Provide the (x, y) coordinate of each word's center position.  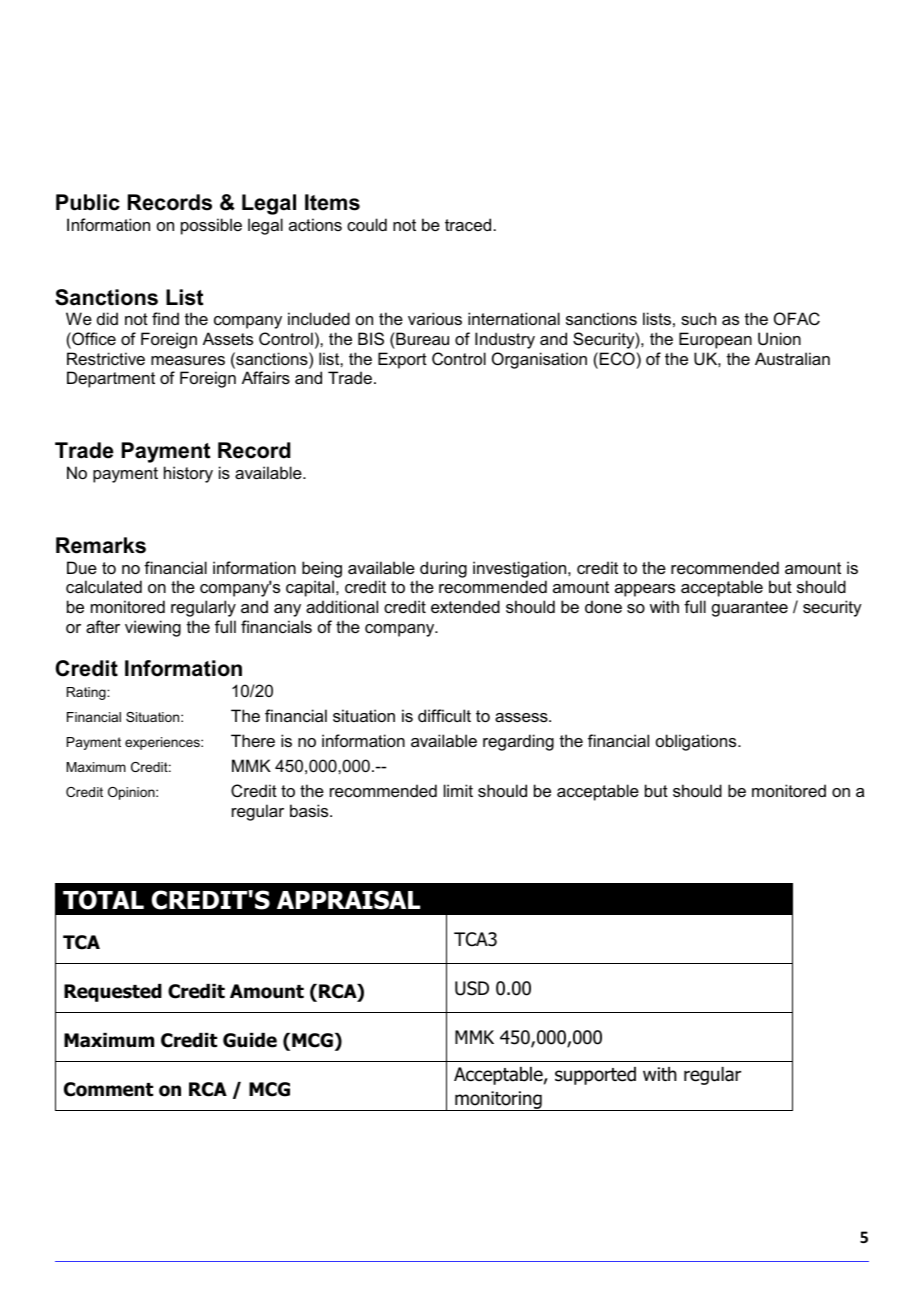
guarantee (750, 609)
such (698, 318)
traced (468, 224)
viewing (153, 628)
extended (465, 606)
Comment (108, 1089)
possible (211, 226)
